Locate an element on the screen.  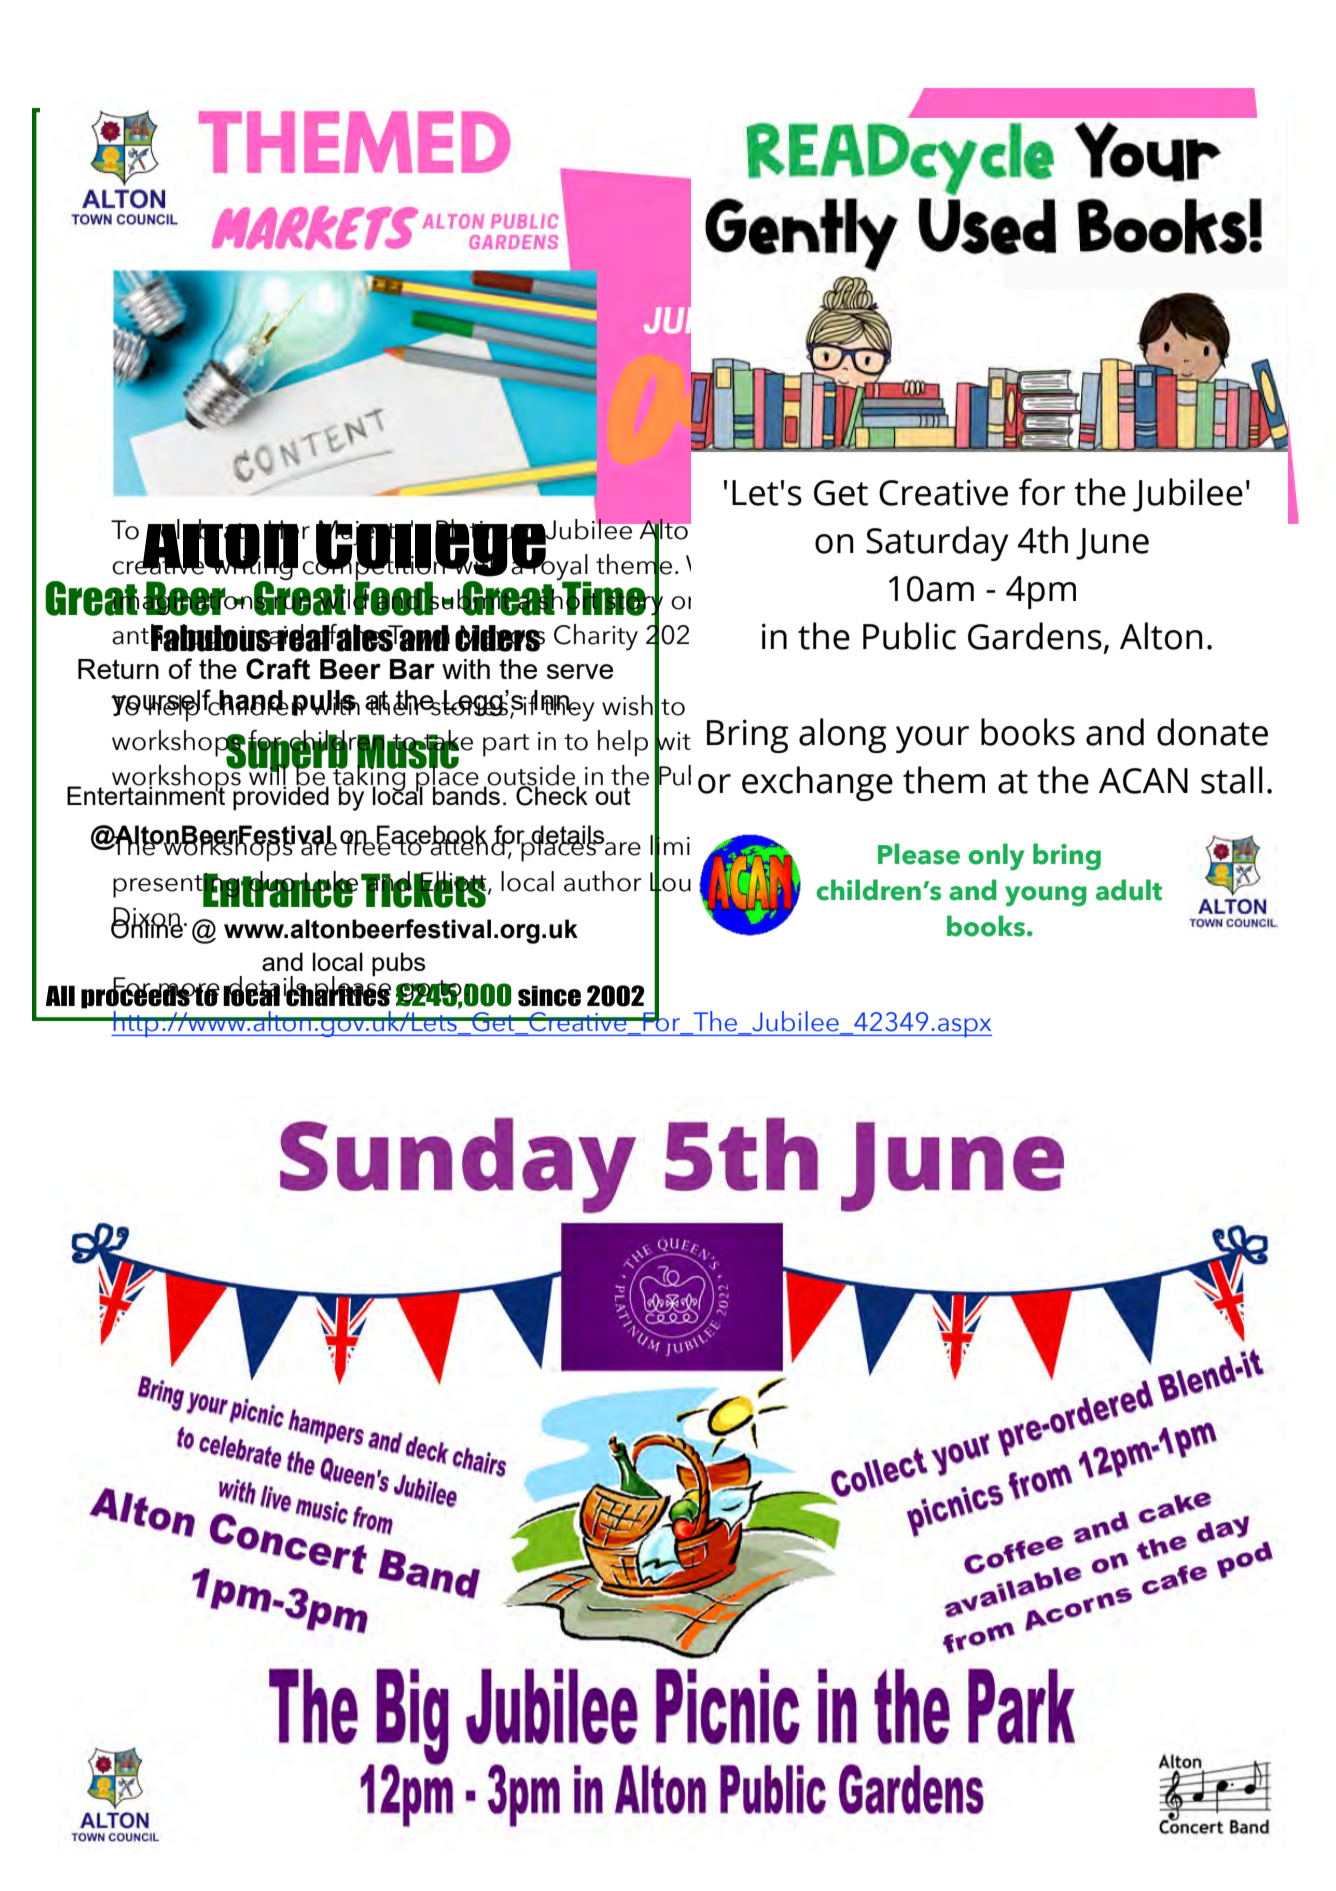
Saturday is located at coordinates (937, 543).
